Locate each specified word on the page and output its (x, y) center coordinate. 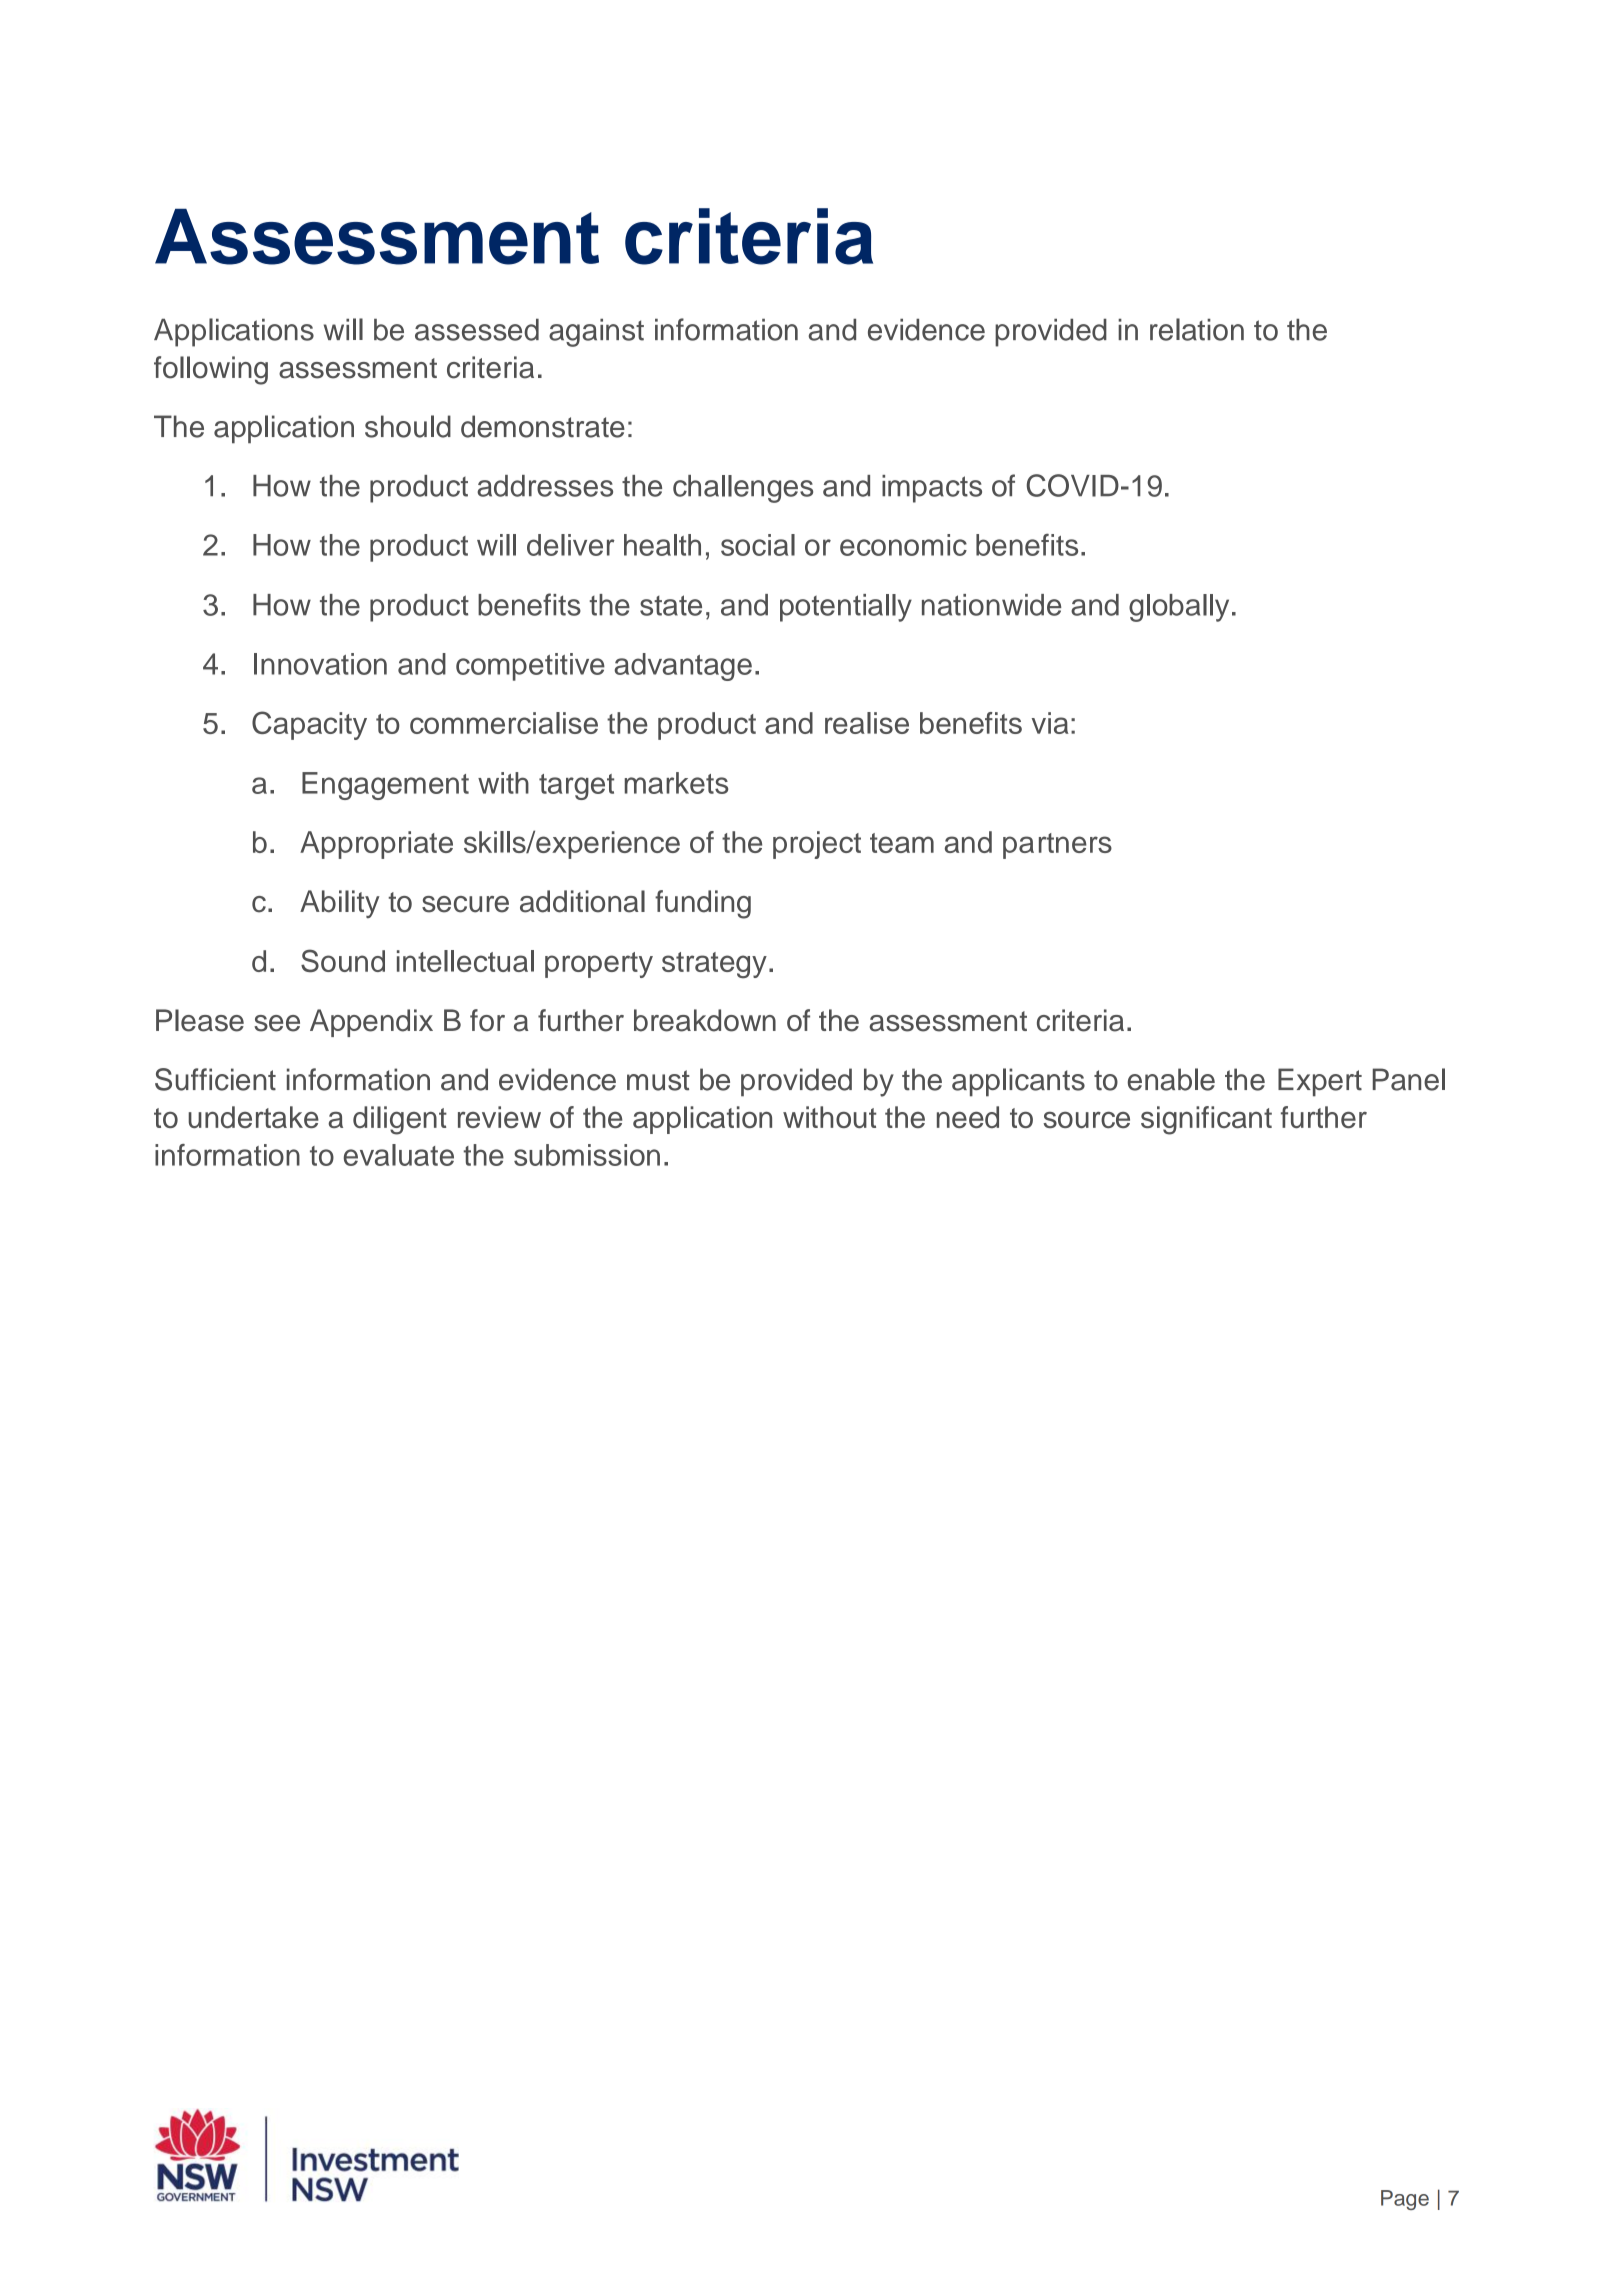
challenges (743, 489)
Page (1405, 2200)
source (1086, 1120)
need (968, 1117)
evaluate (399, 1155)
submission (587, 1155)
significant (1206, 1120)
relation (1197, 329)
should (408, 426)
